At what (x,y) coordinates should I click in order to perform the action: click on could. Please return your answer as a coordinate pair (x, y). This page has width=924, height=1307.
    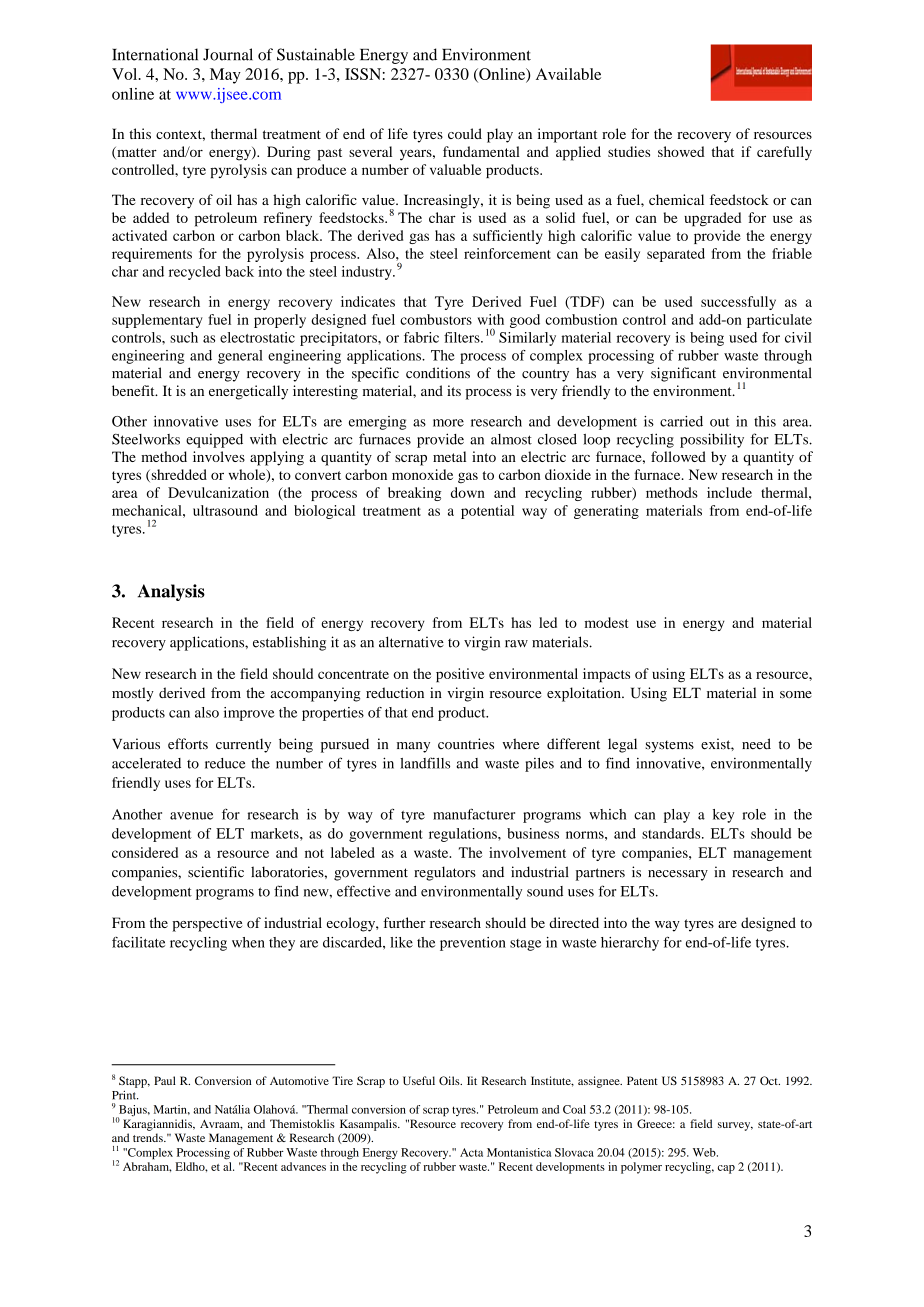
    Looking at the image, I should click on (465, 133).
